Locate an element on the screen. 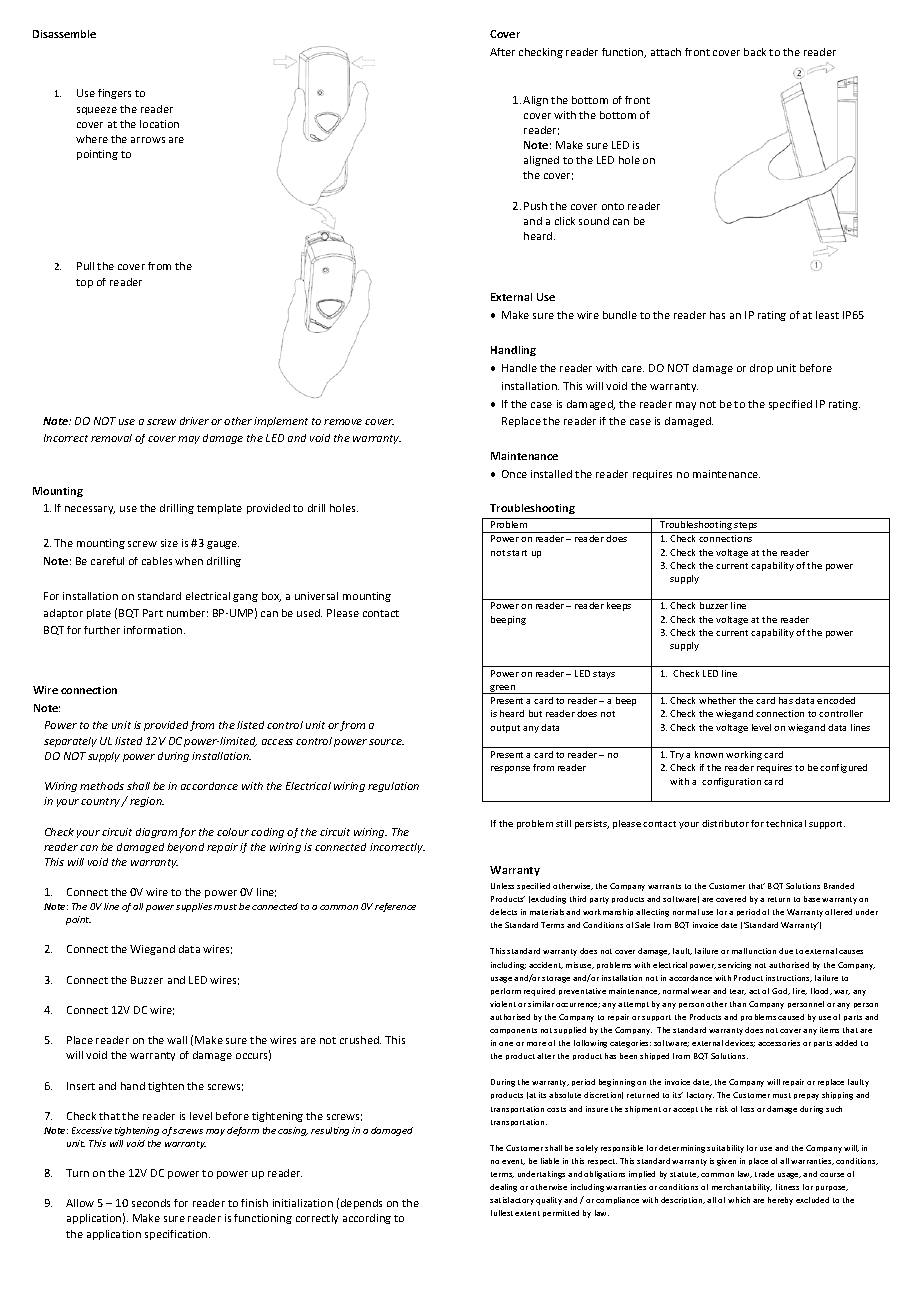  technical is located at coordinates (786, 823).
